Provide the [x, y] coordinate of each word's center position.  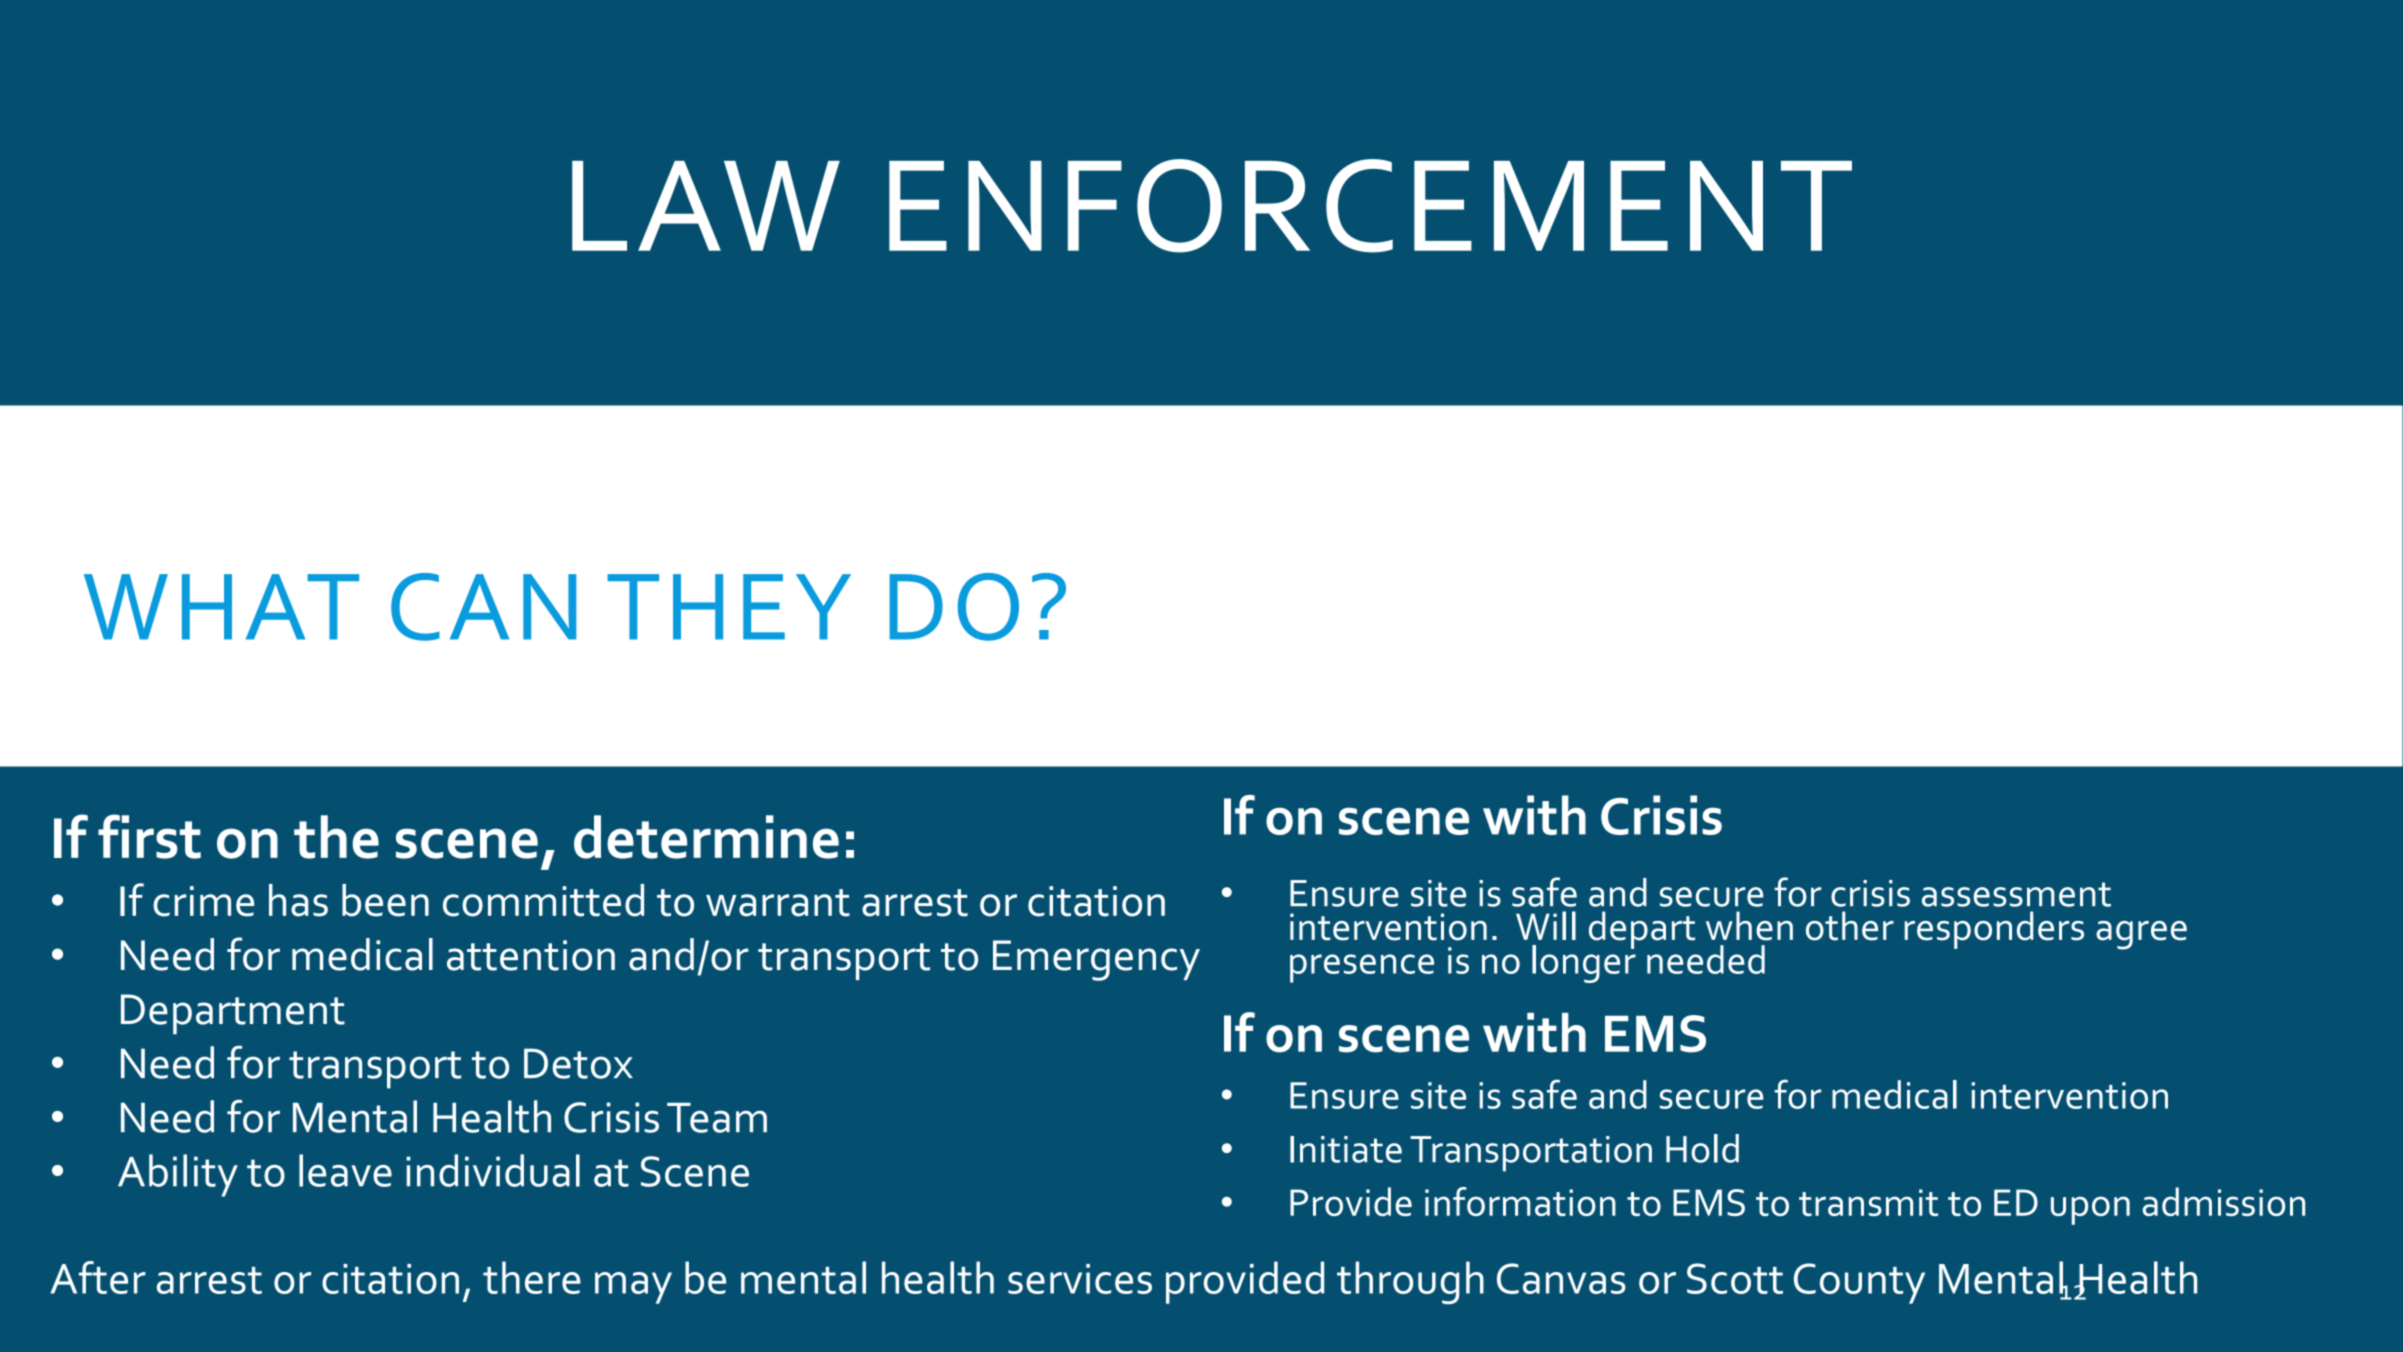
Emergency [1096, 960]
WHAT [221, 607]
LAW [706, 206]
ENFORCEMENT [1370, 206]
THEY [729, 607]
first [149, 836]
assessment [2016, 894]
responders [1994, 930]
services [1080, 1279]
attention [531, 955]
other [1850, 926]
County [1859, 1283]
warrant [778, 903]
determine [706, 837]
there [532, 1277]
